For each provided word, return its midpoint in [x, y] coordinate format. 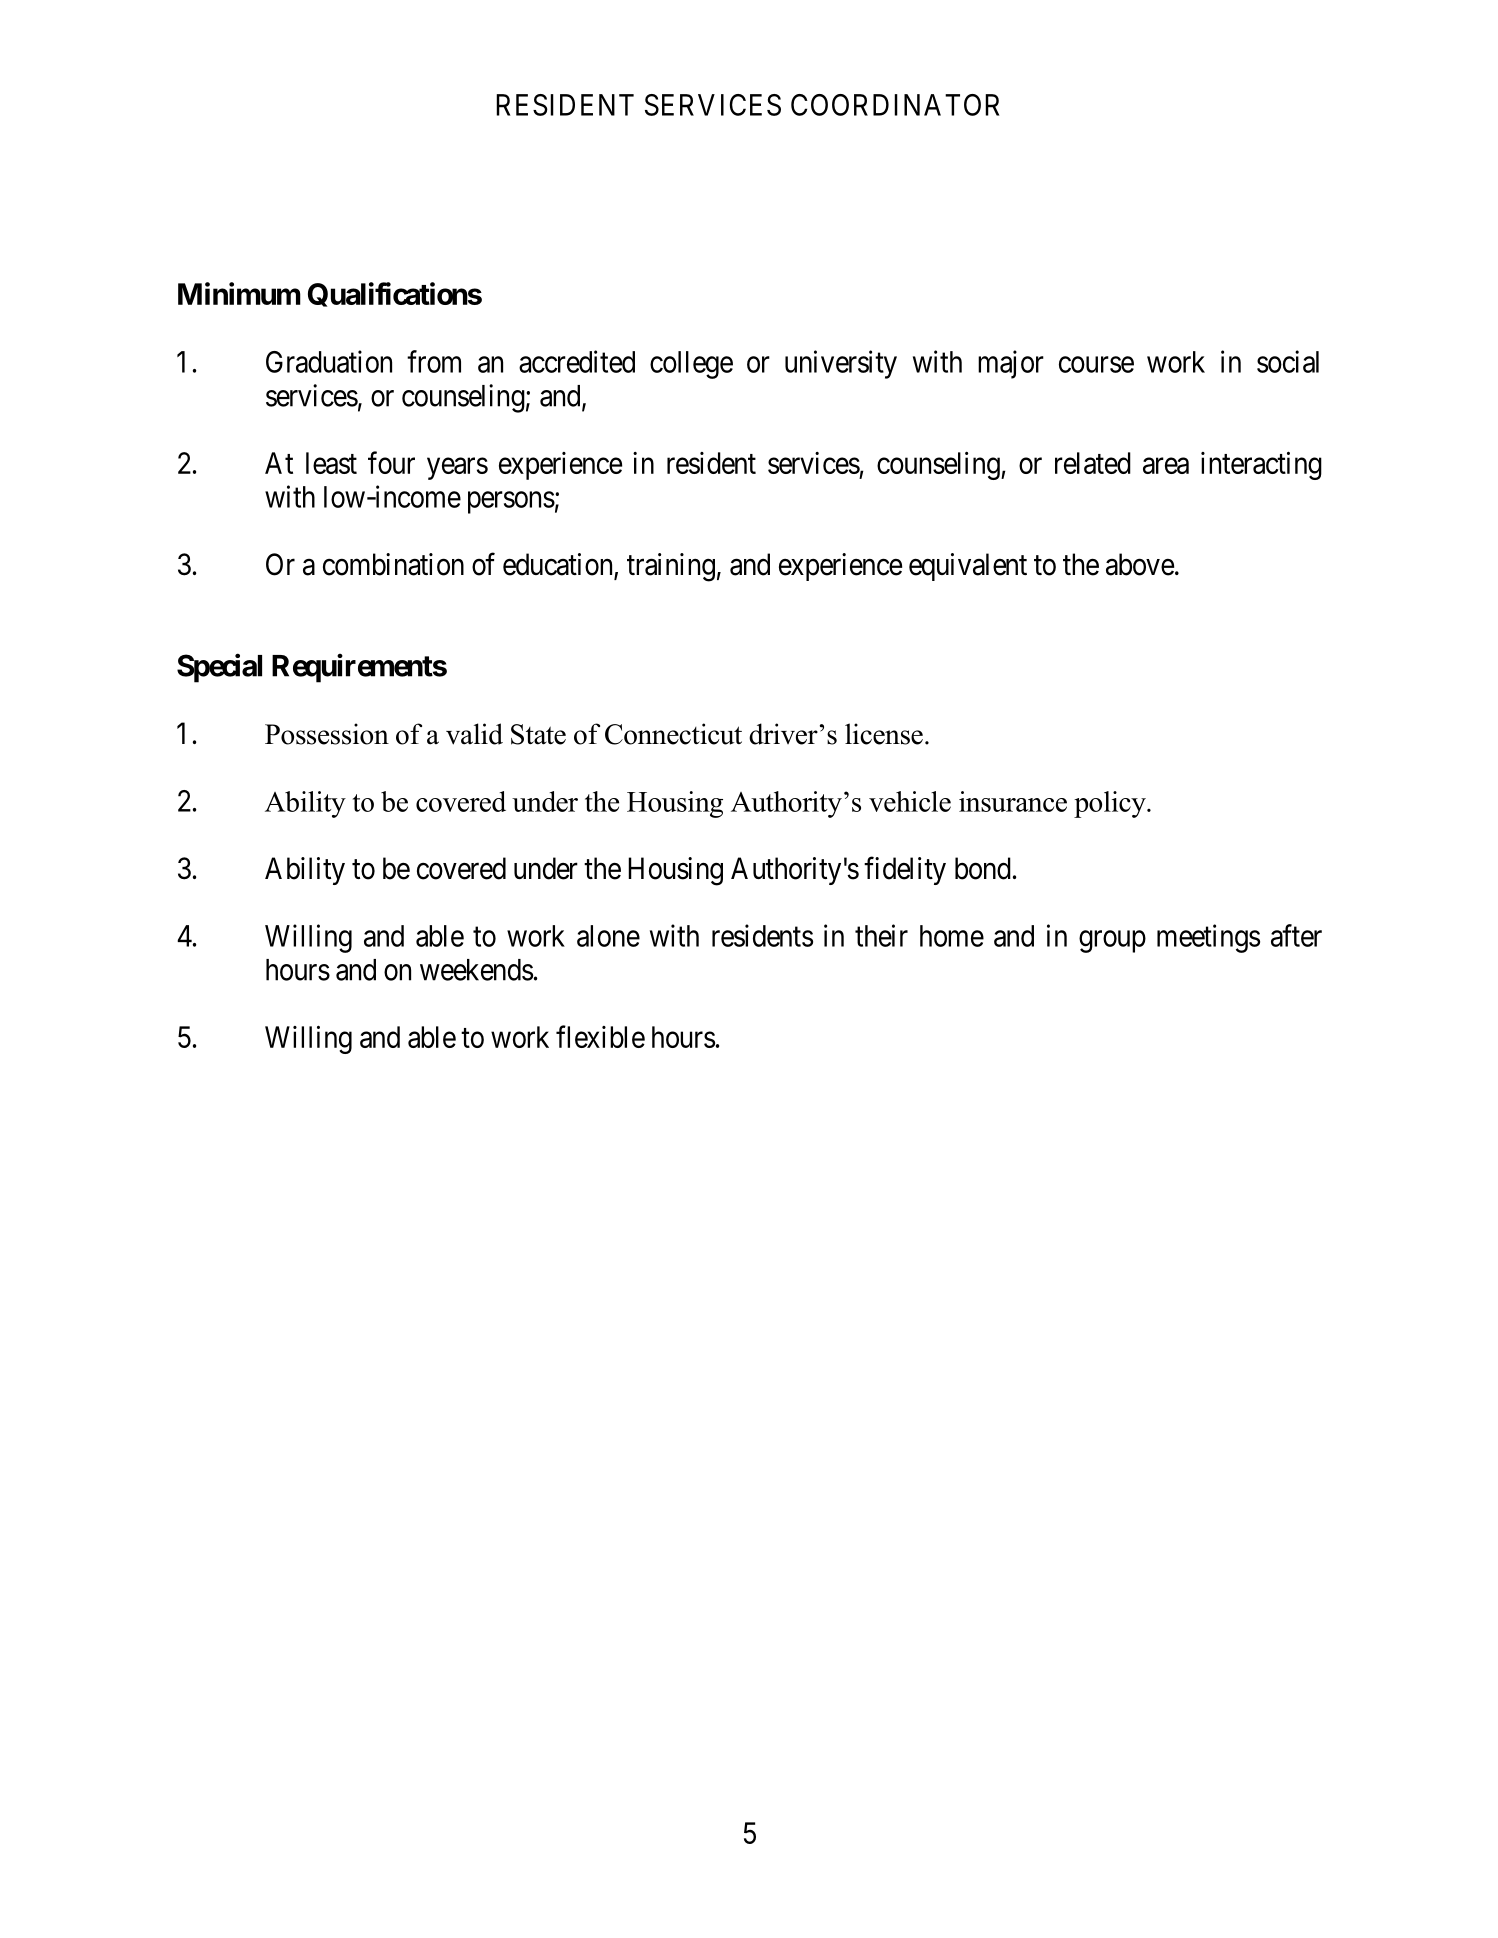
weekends [476, 970]
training [671, 567]
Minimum [239, 293]
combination [393, 564]
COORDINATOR [895, 105]
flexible [600, 1036]
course [1096, 364]
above [1140, 564]
